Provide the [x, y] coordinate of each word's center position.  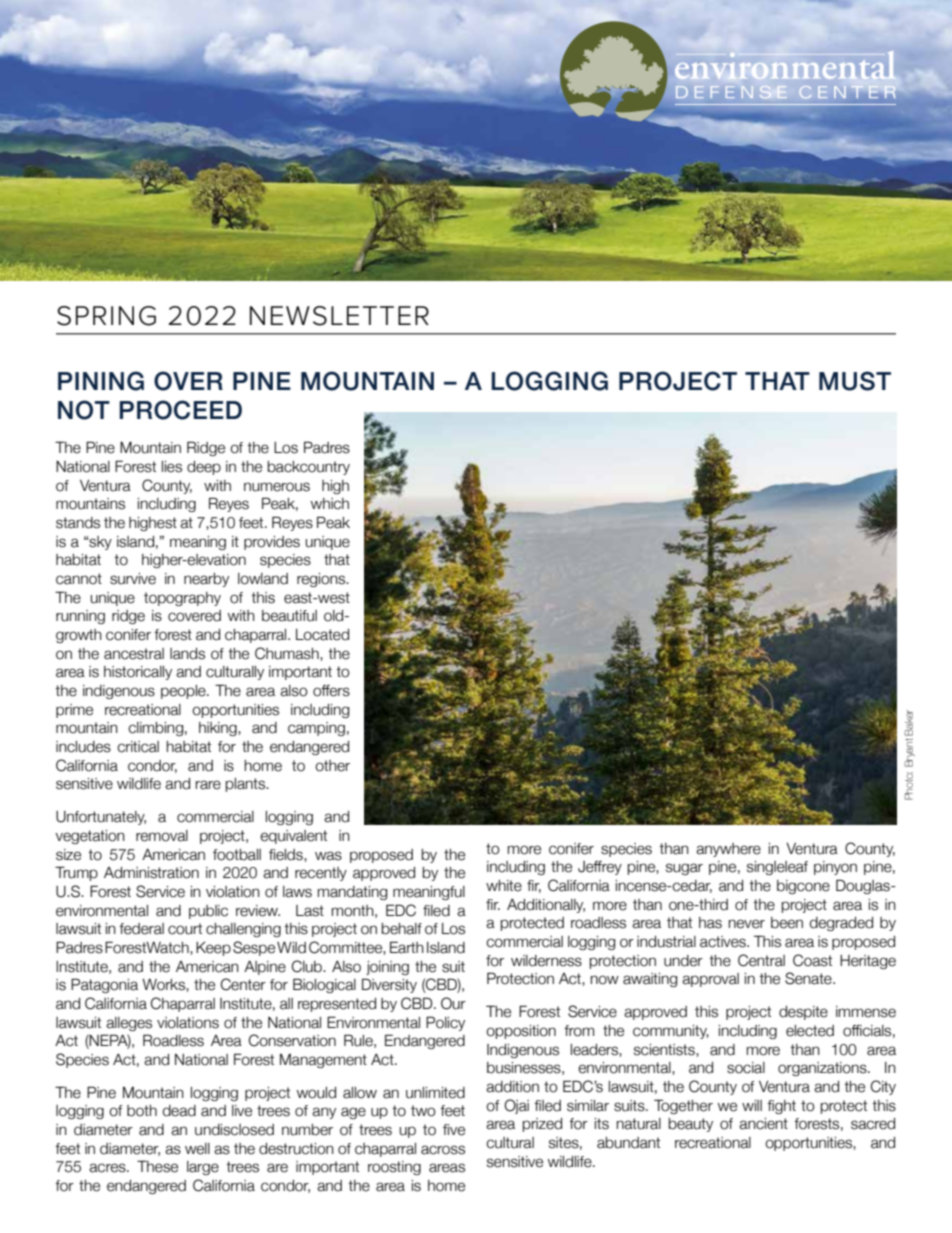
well [197, 1149]
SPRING [106, 316]
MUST [855, 381]
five [454, 1130]
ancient [763, 1124]
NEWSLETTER [339, 316]
